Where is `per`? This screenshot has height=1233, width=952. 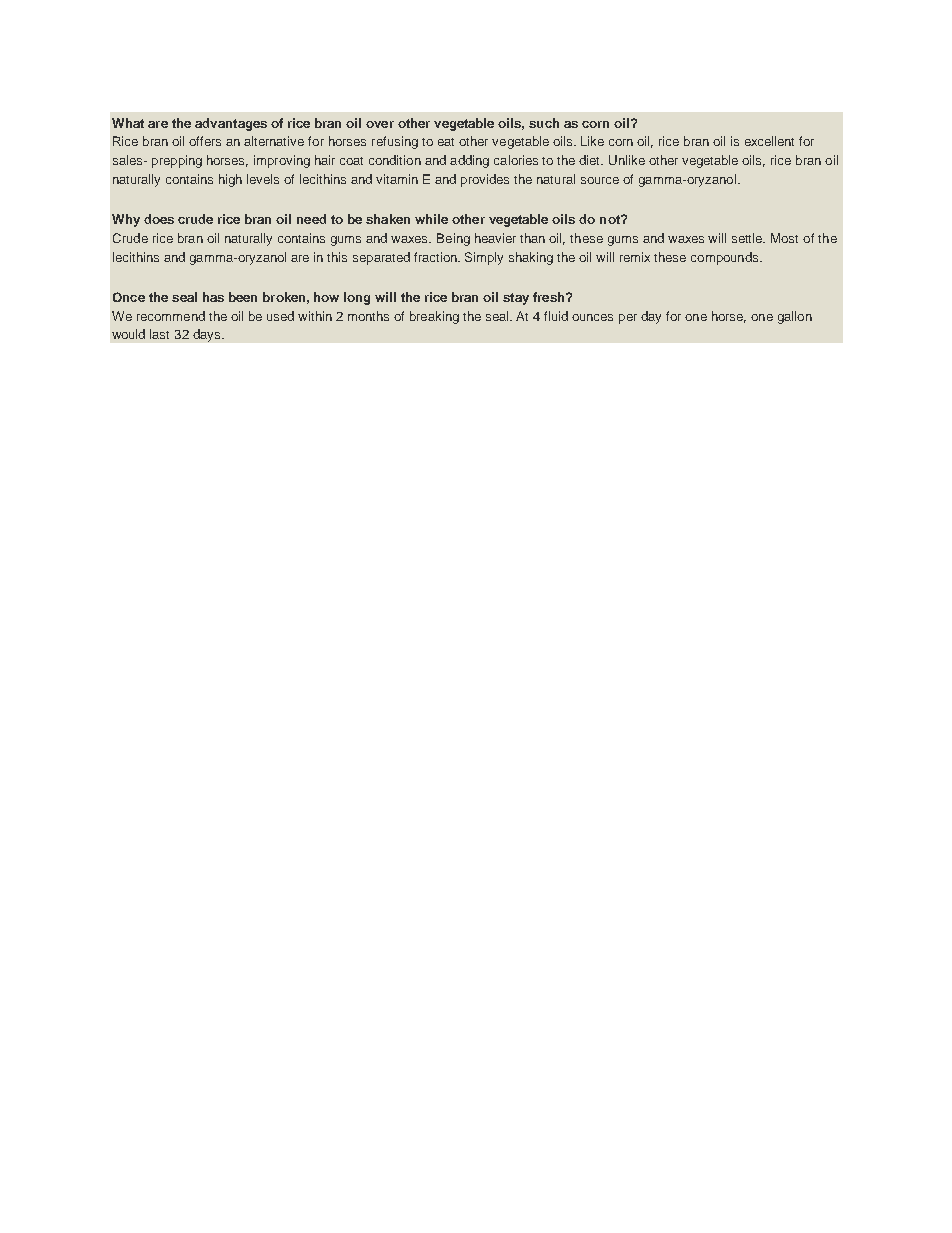
per is located at coordinates (628, 319).
